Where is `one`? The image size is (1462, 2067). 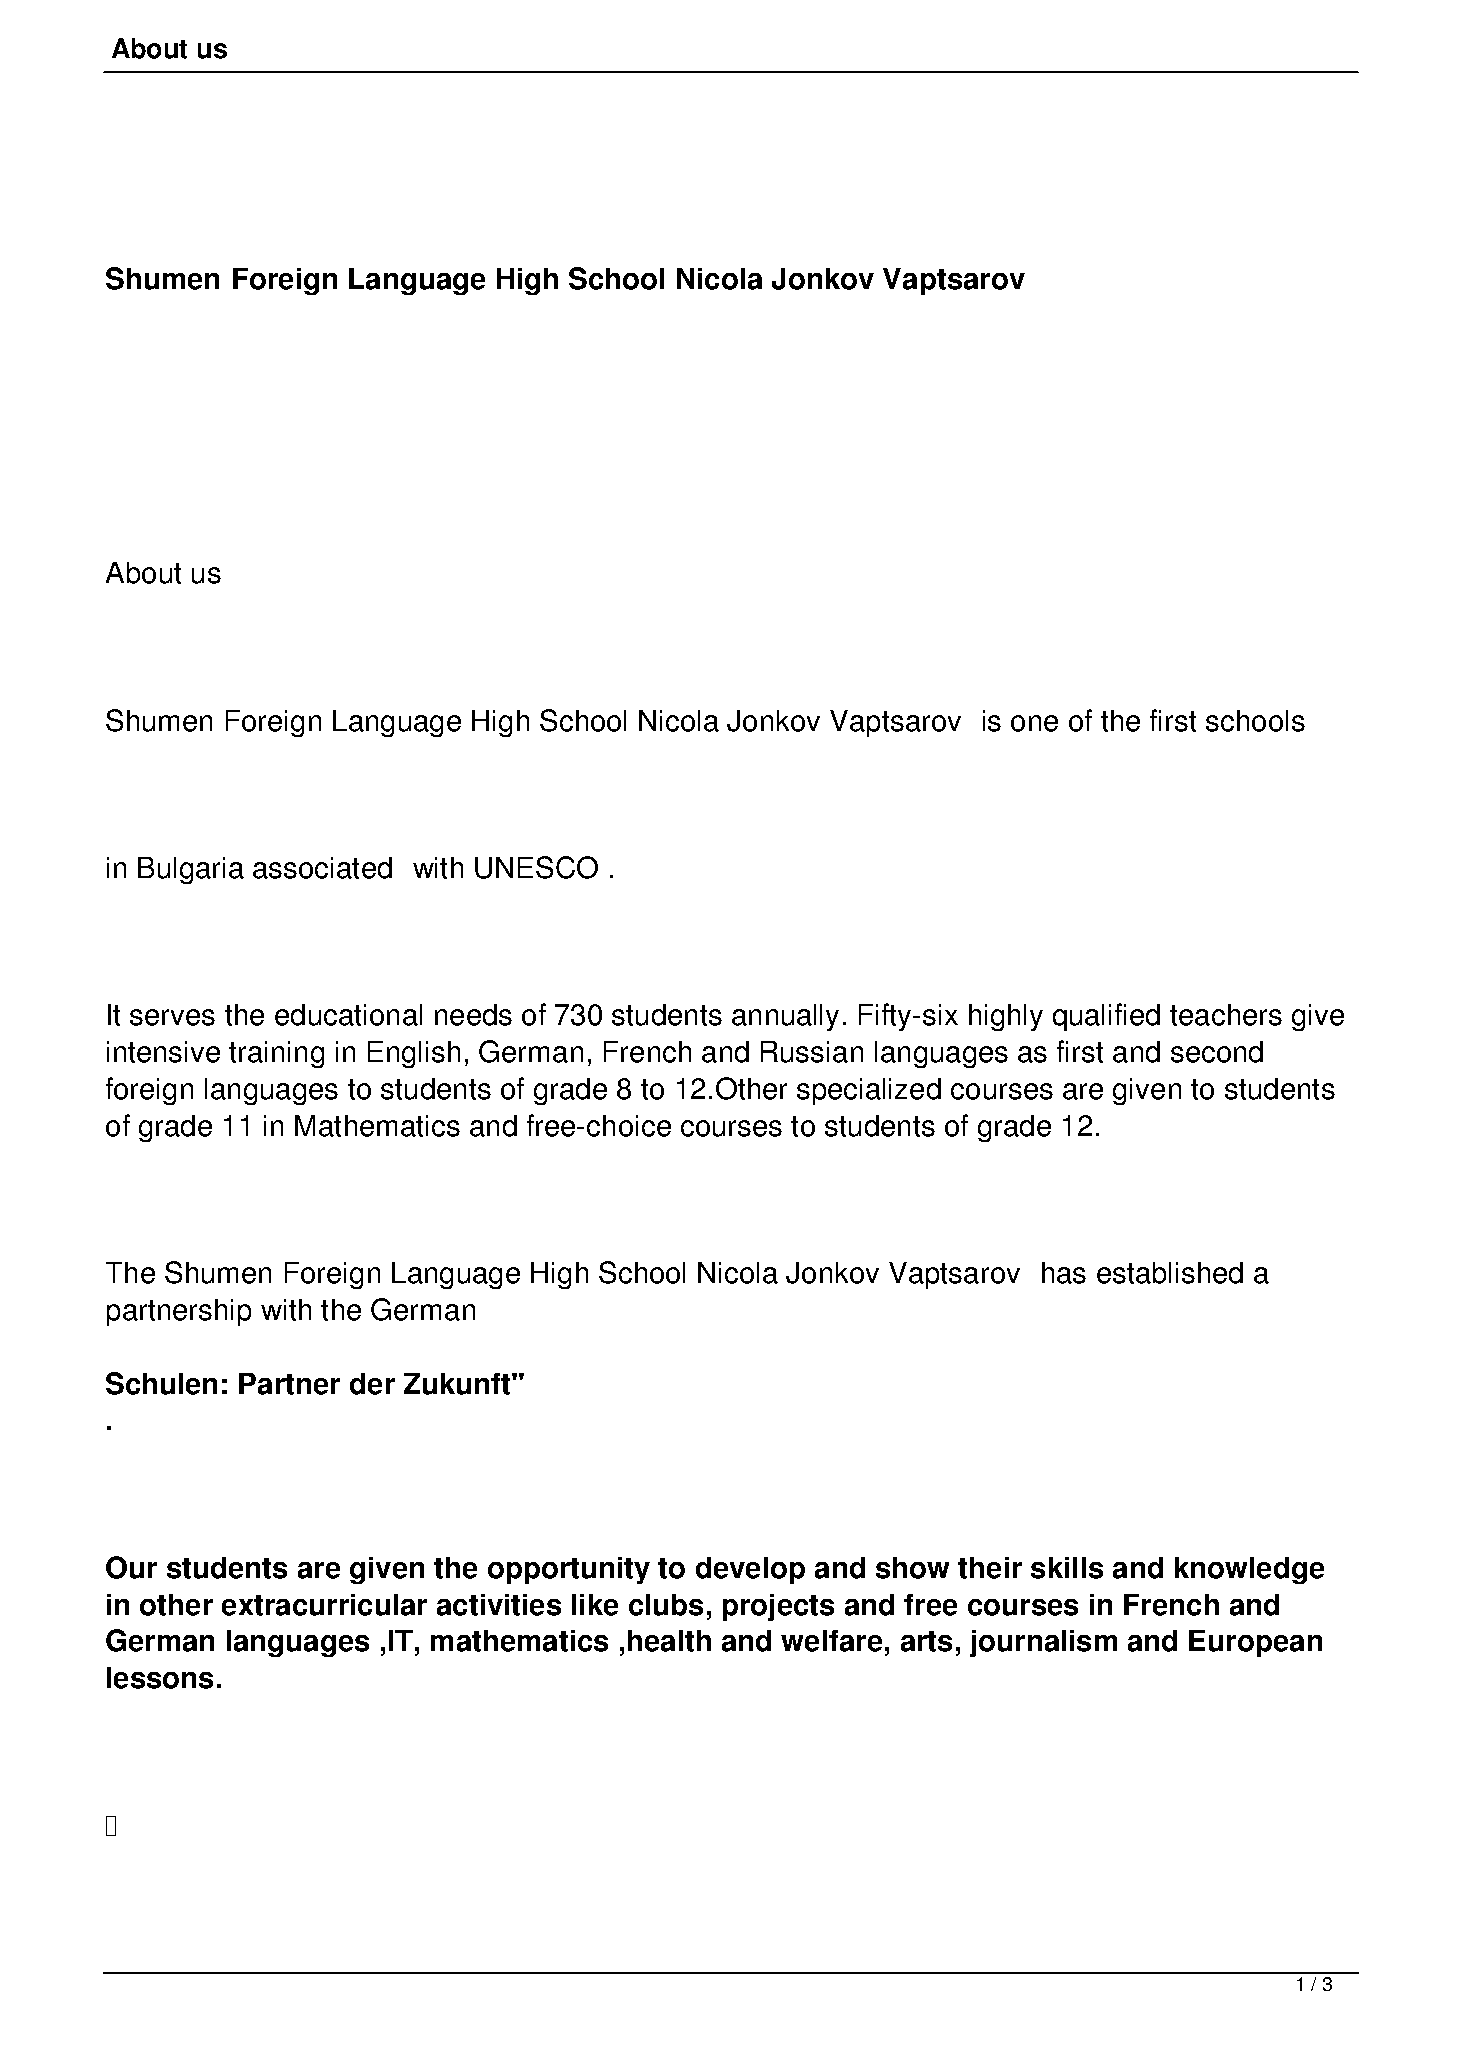 one is located at coordinates (1034, 723).
